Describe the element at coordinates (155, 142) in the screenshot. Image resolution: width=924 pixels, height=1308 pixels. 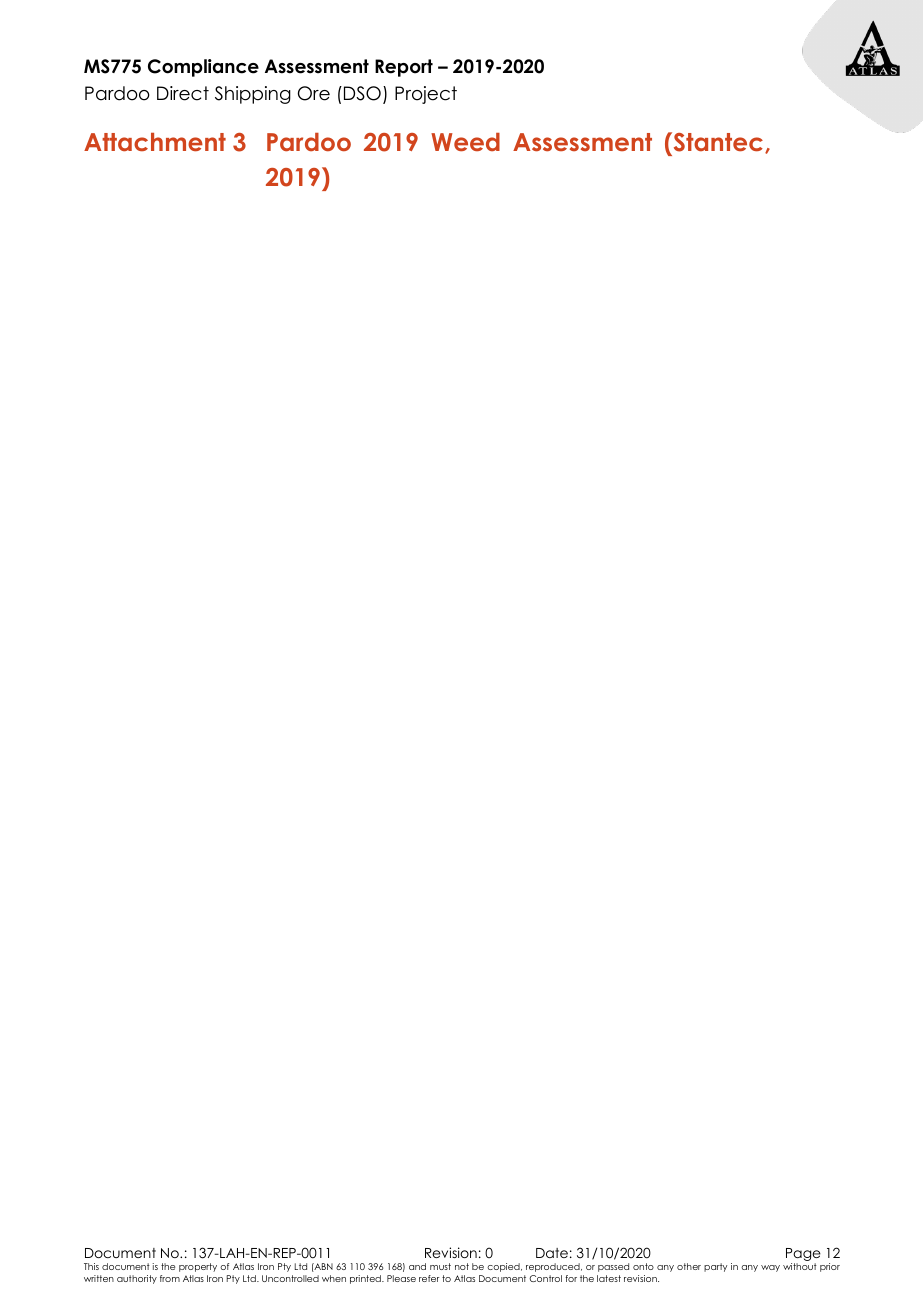
I see `Attachment` at that location.
